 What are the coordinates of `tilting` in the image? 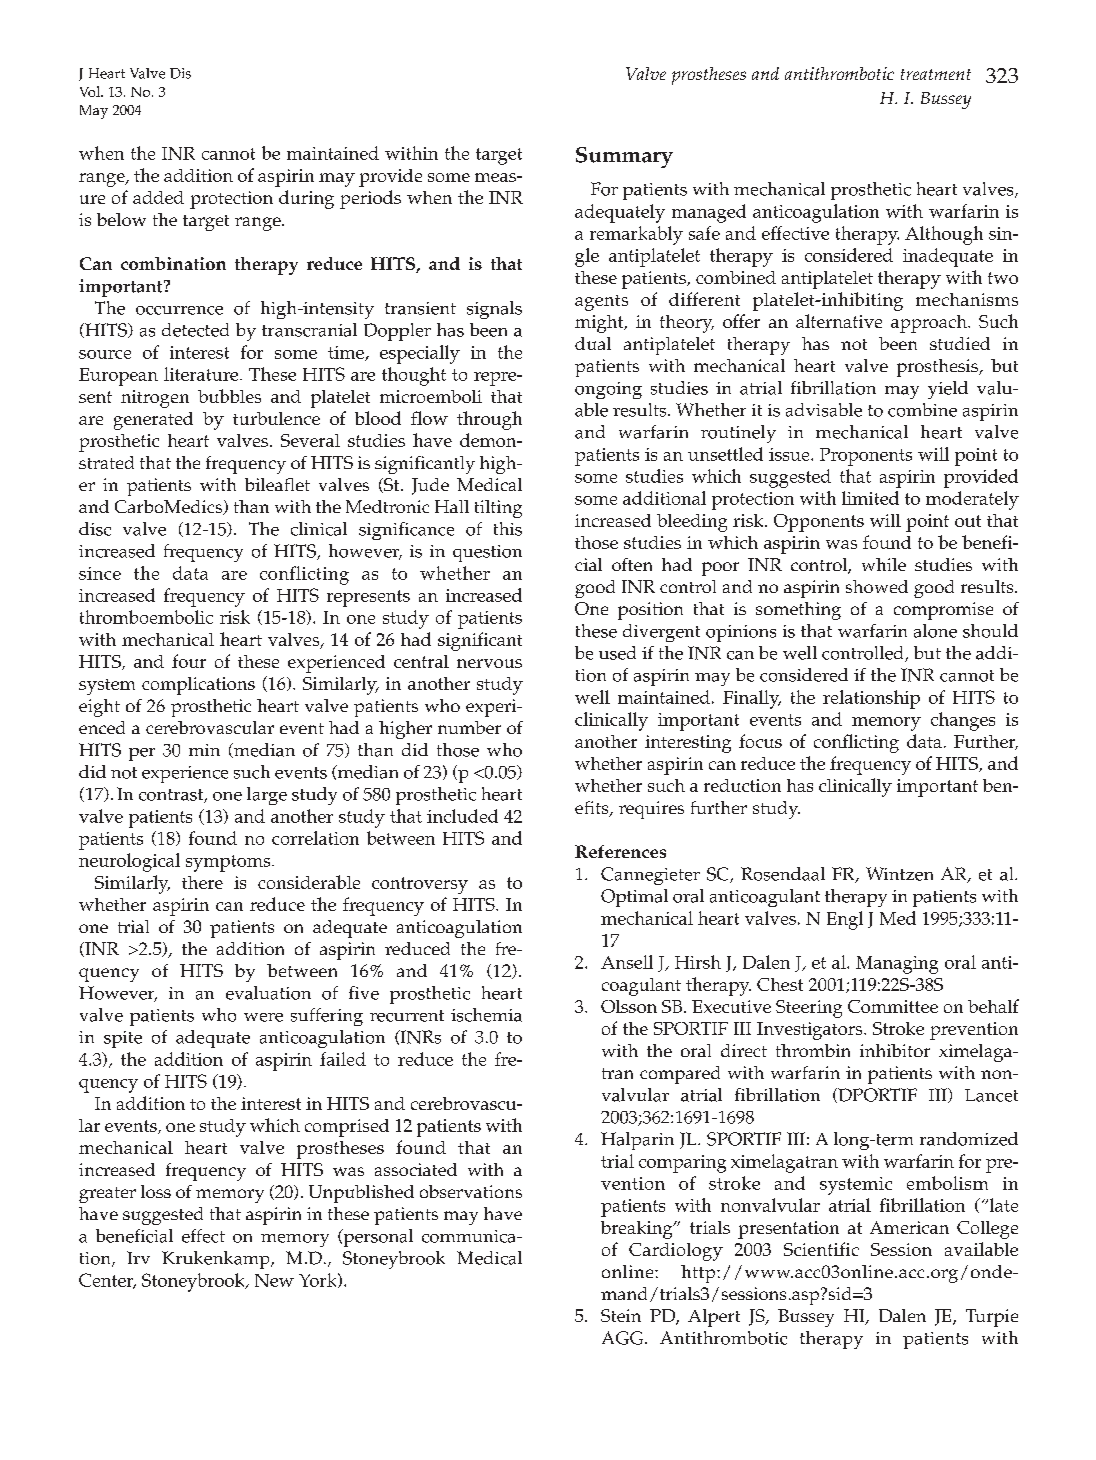 It's located at (498, 509).
